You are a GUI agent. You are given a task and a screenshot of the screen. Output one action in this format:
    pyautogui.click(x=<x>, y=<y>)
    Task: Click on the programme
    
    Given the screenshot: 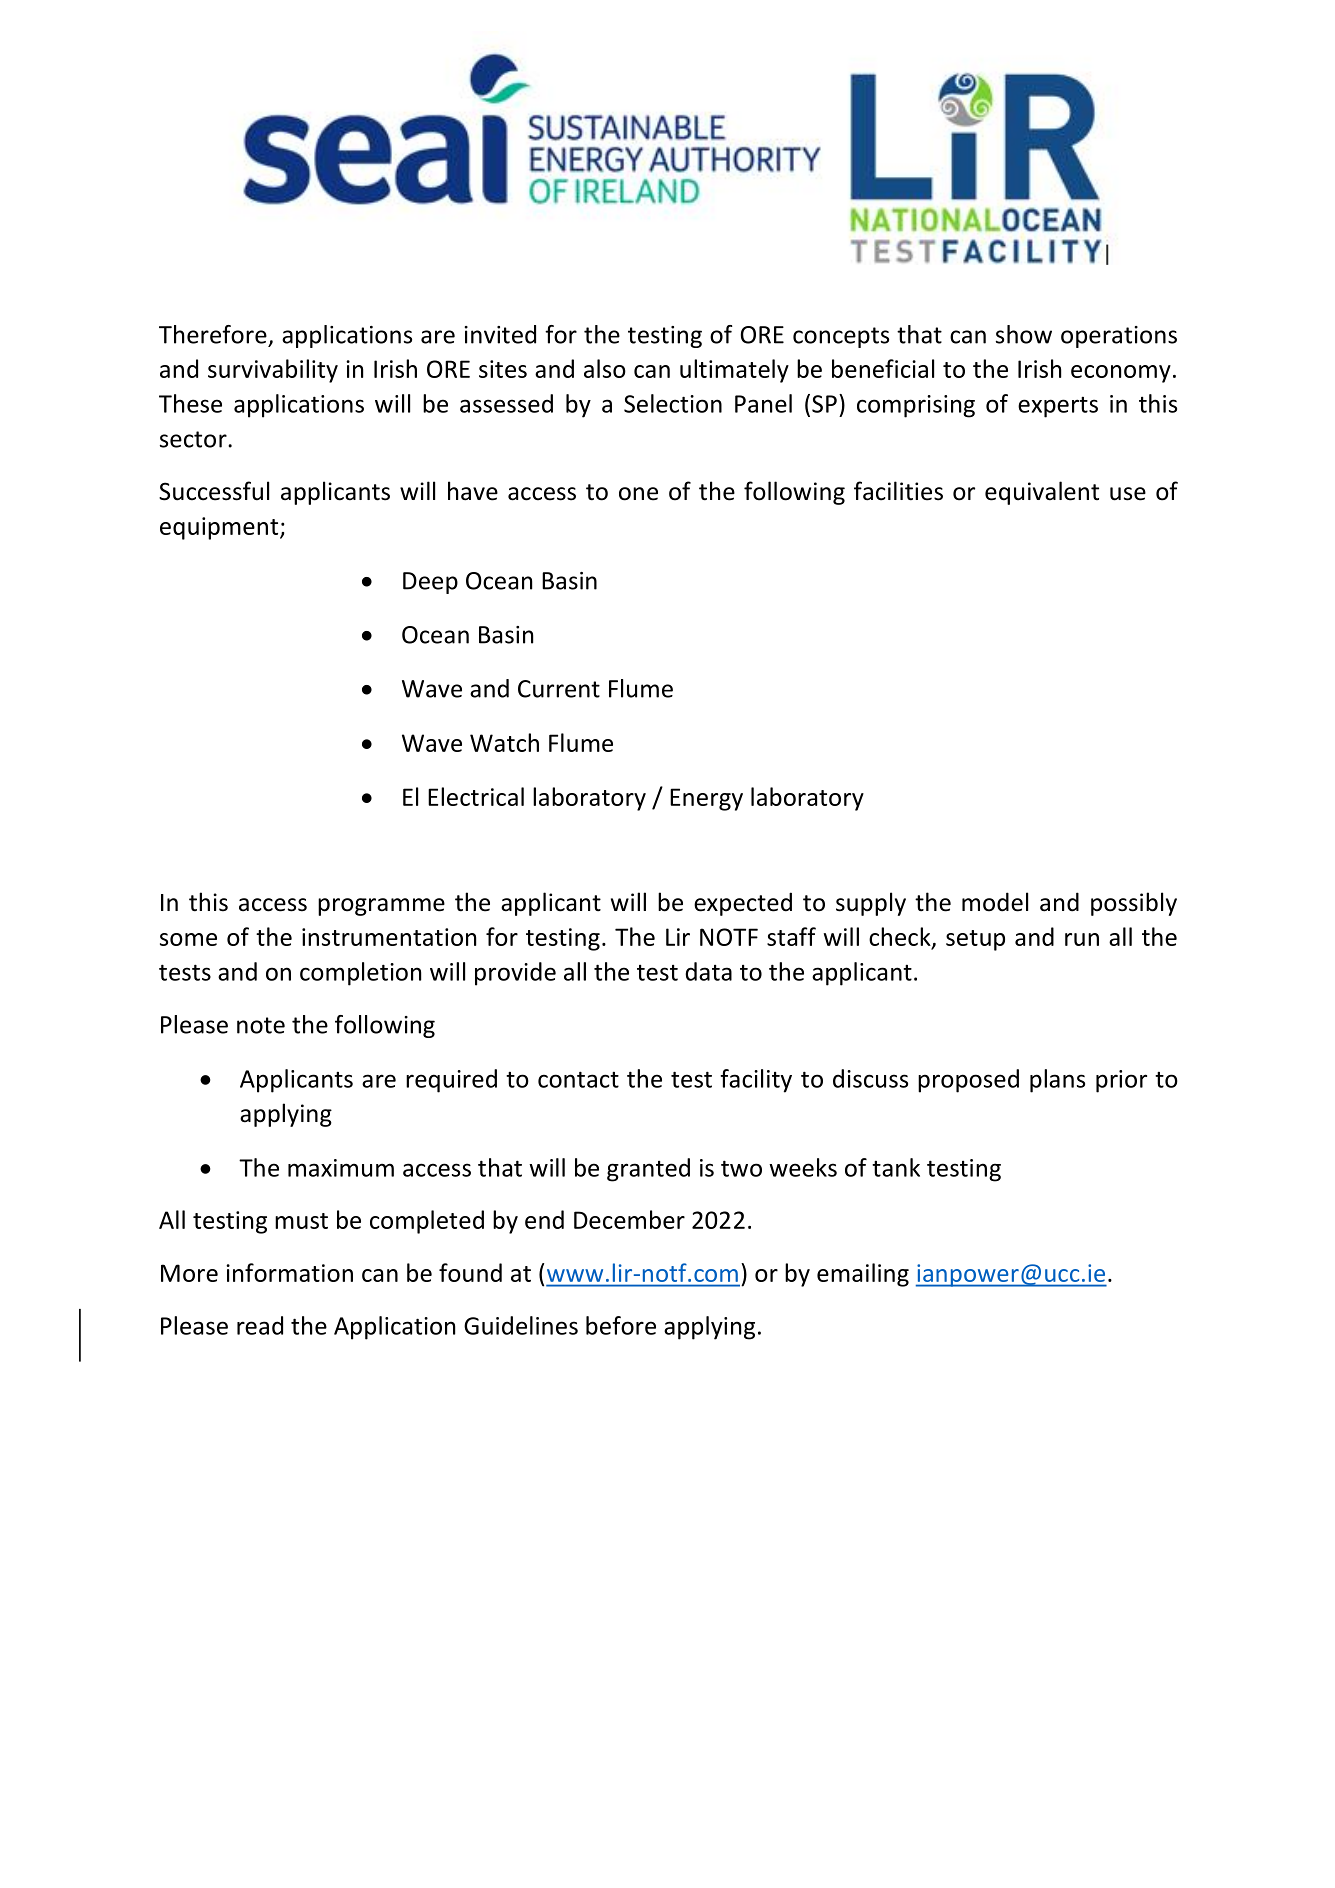 What is the action you would take?
    pyautogui.click(x=381, y=907)
